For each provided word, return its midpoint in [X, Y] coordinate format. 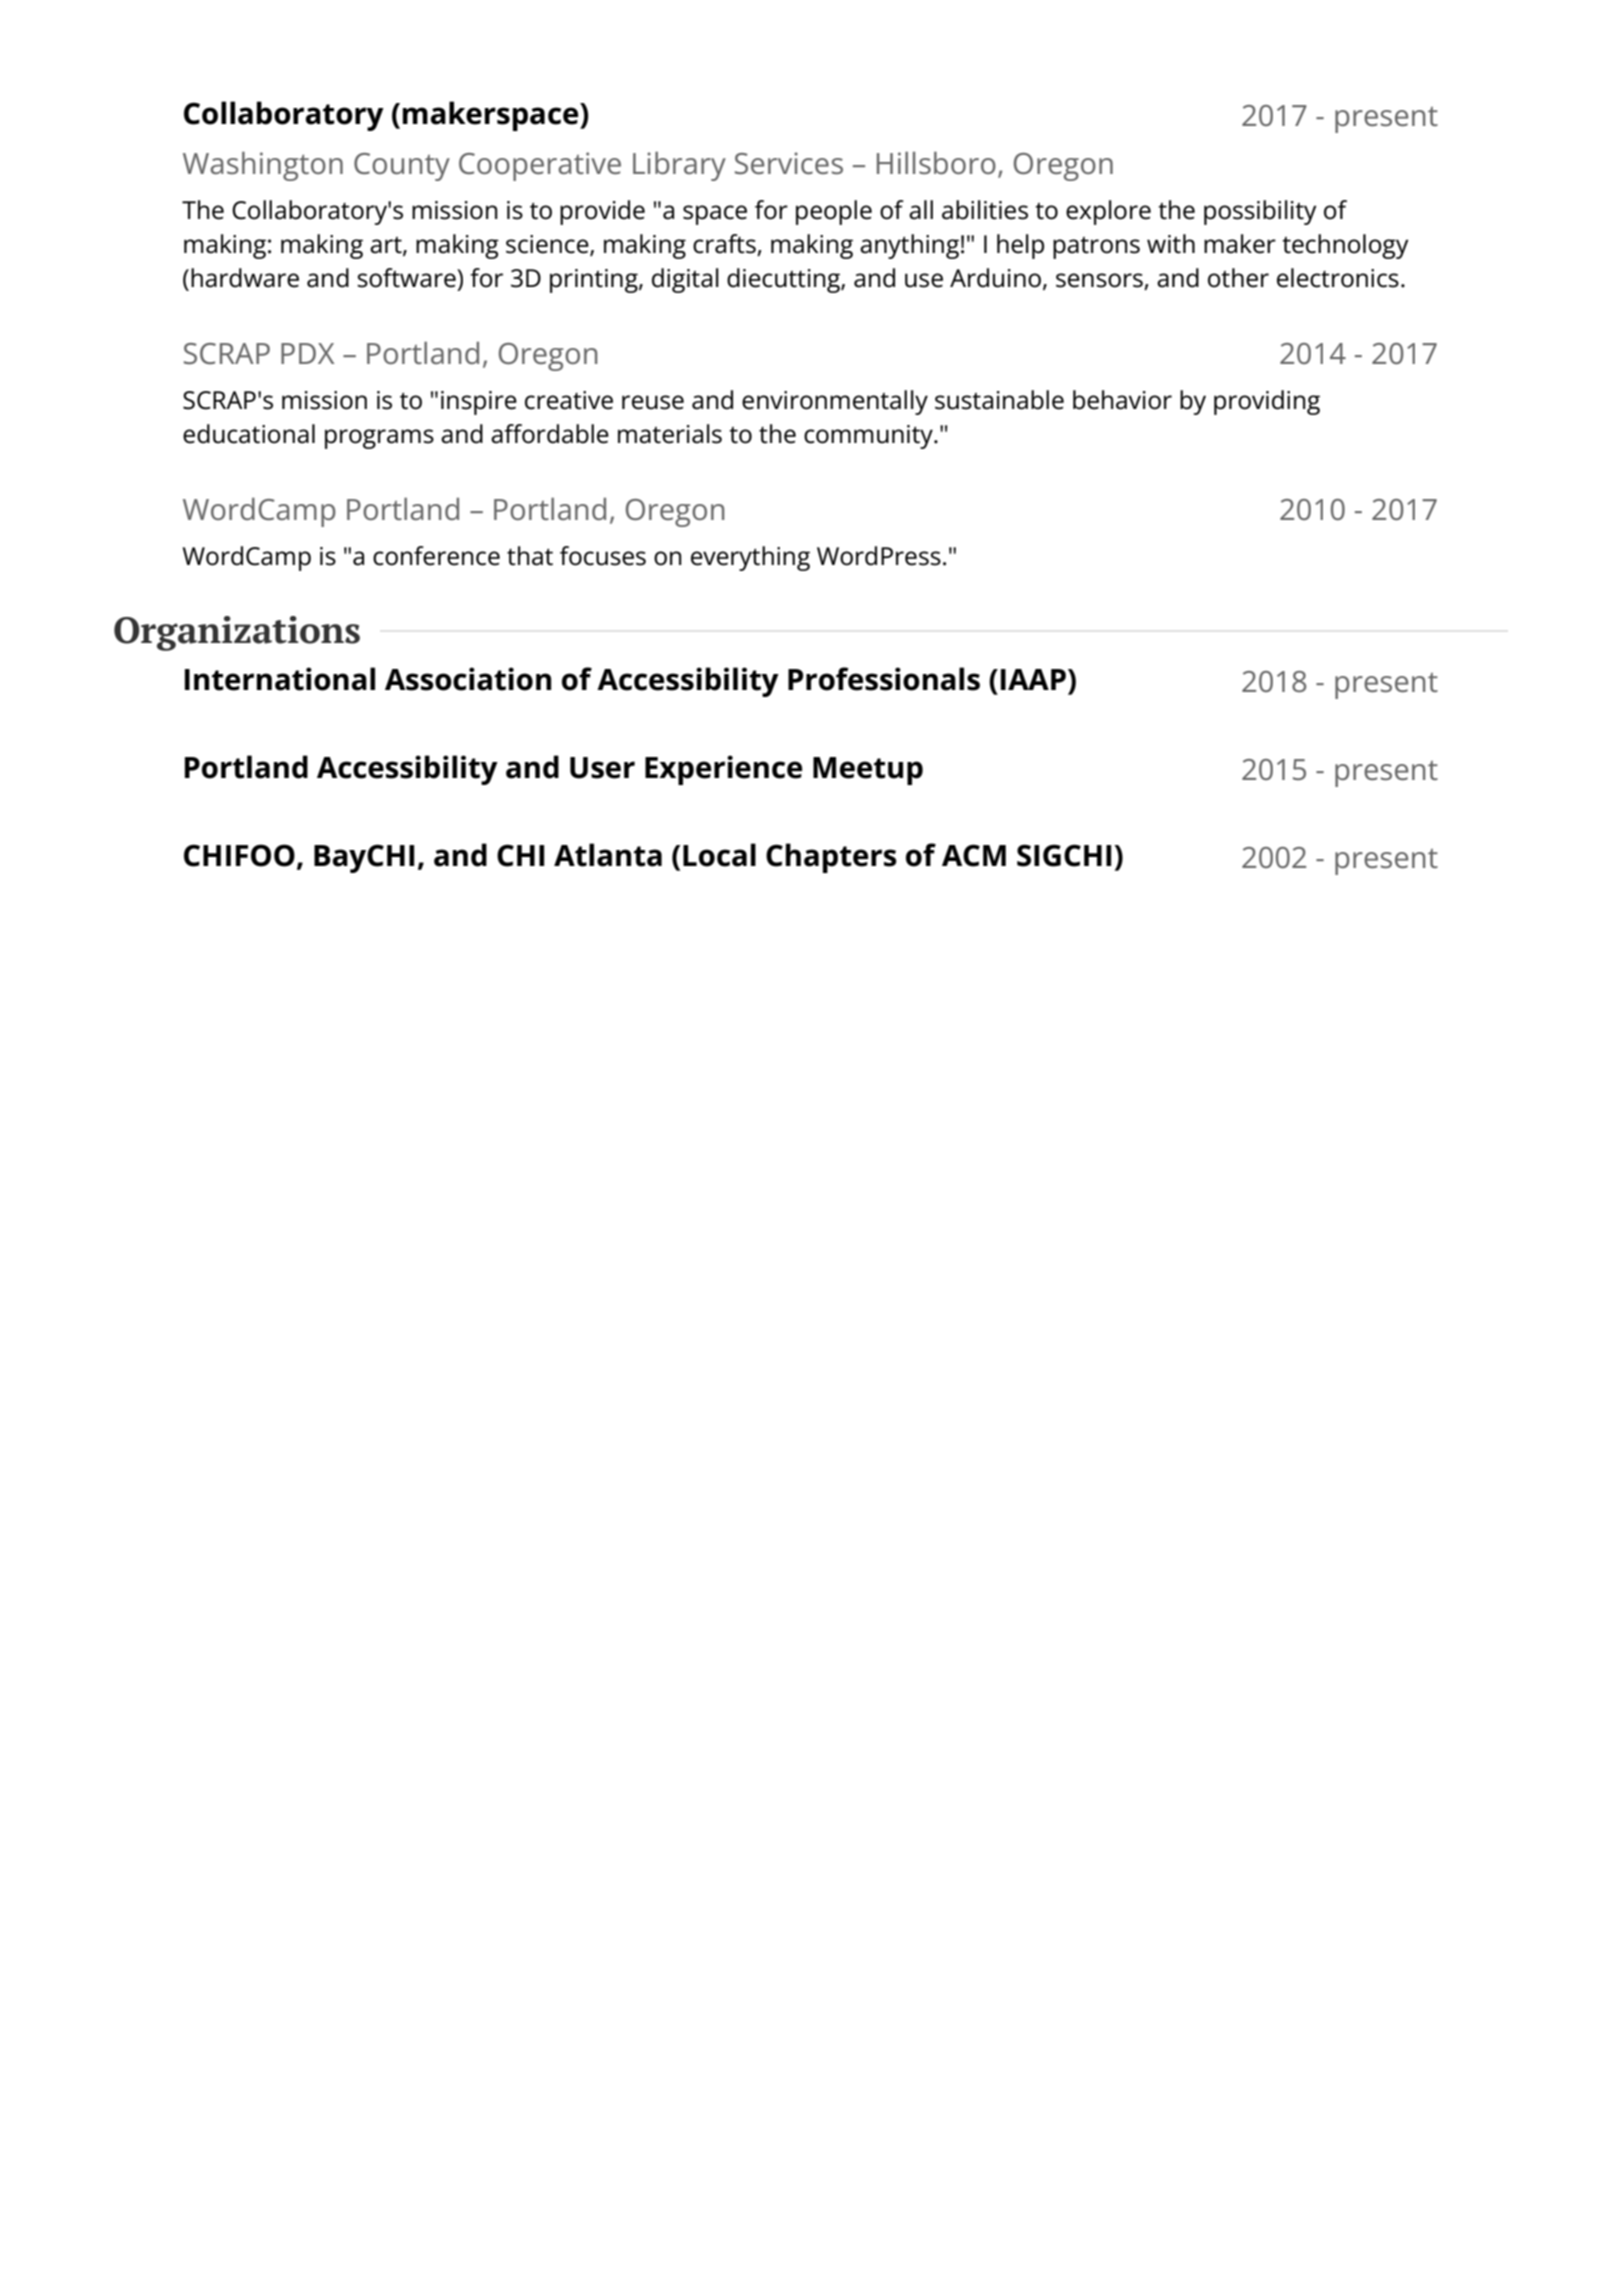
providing [1267, 402]
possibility [1260, 212]
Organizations [237, 633]
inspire [479, 403]
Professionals [884, 679]
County [402, 167]
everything [750, 558]
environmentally [835, 402]
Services [789, 163]
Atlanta [608, 855]
